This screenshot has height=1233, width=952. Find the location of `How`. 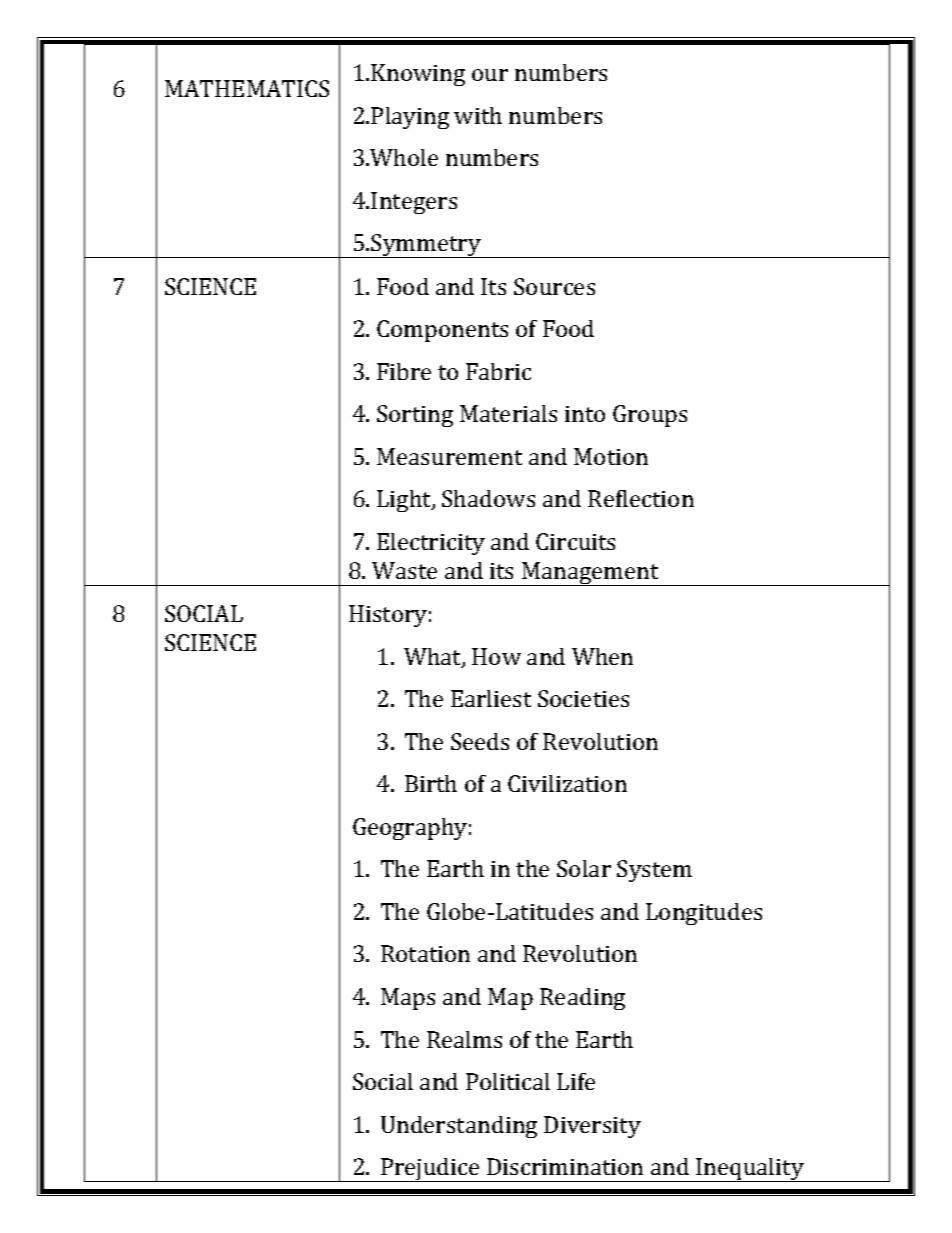

How is located at coordinates (496, 656).
